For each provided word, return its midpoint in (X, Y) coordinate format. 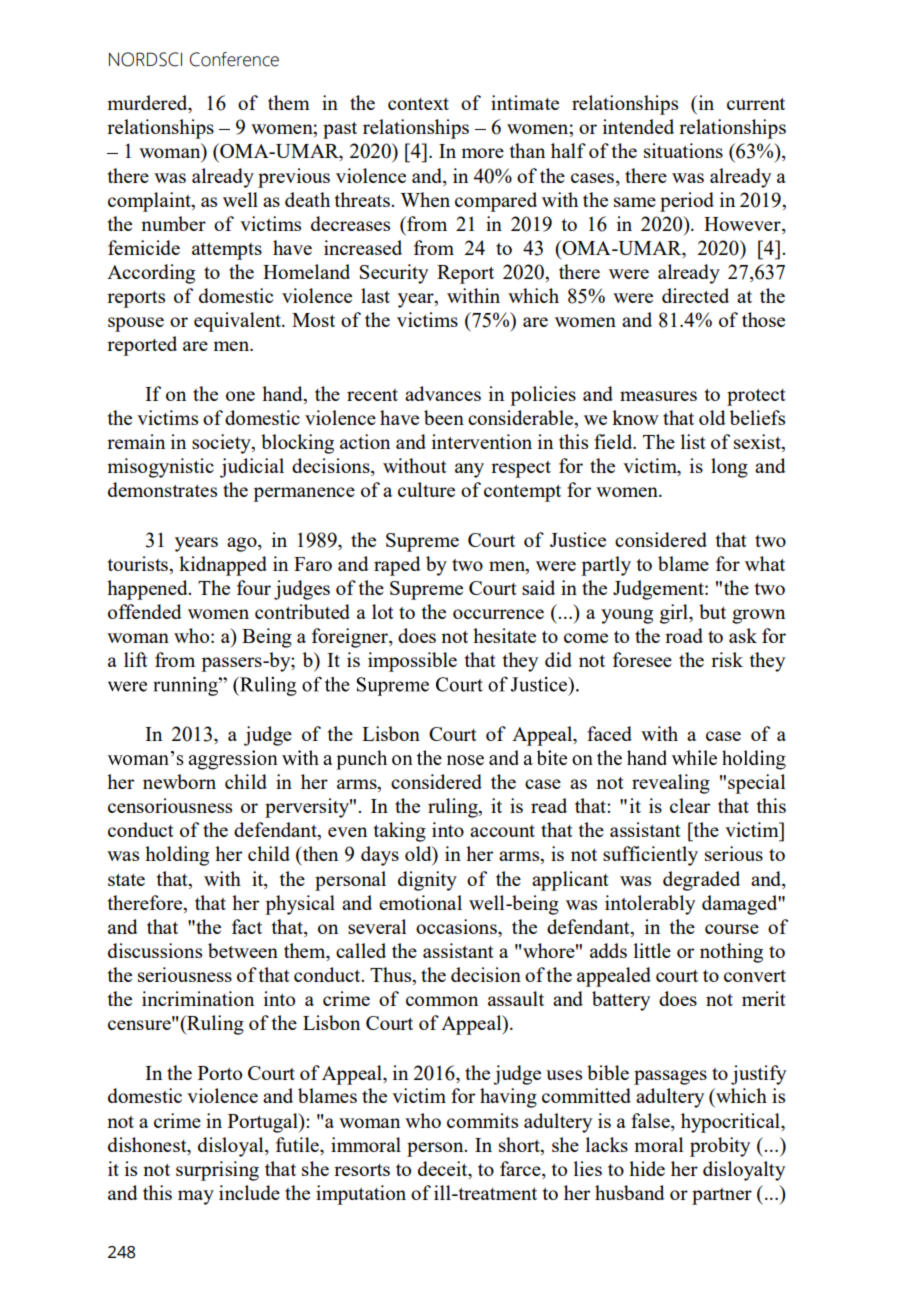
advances (443, 393)
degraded (701, 881)
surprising (217, 1171)
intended (638, 126)
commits (482, 1120)
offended (145, 611)
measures (658, 396)
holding (177, 856)
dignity (427, 881)
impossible (412, 662)
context (418, 104)
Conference (234, 59)
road (684, 635)
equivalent (238, 322)
